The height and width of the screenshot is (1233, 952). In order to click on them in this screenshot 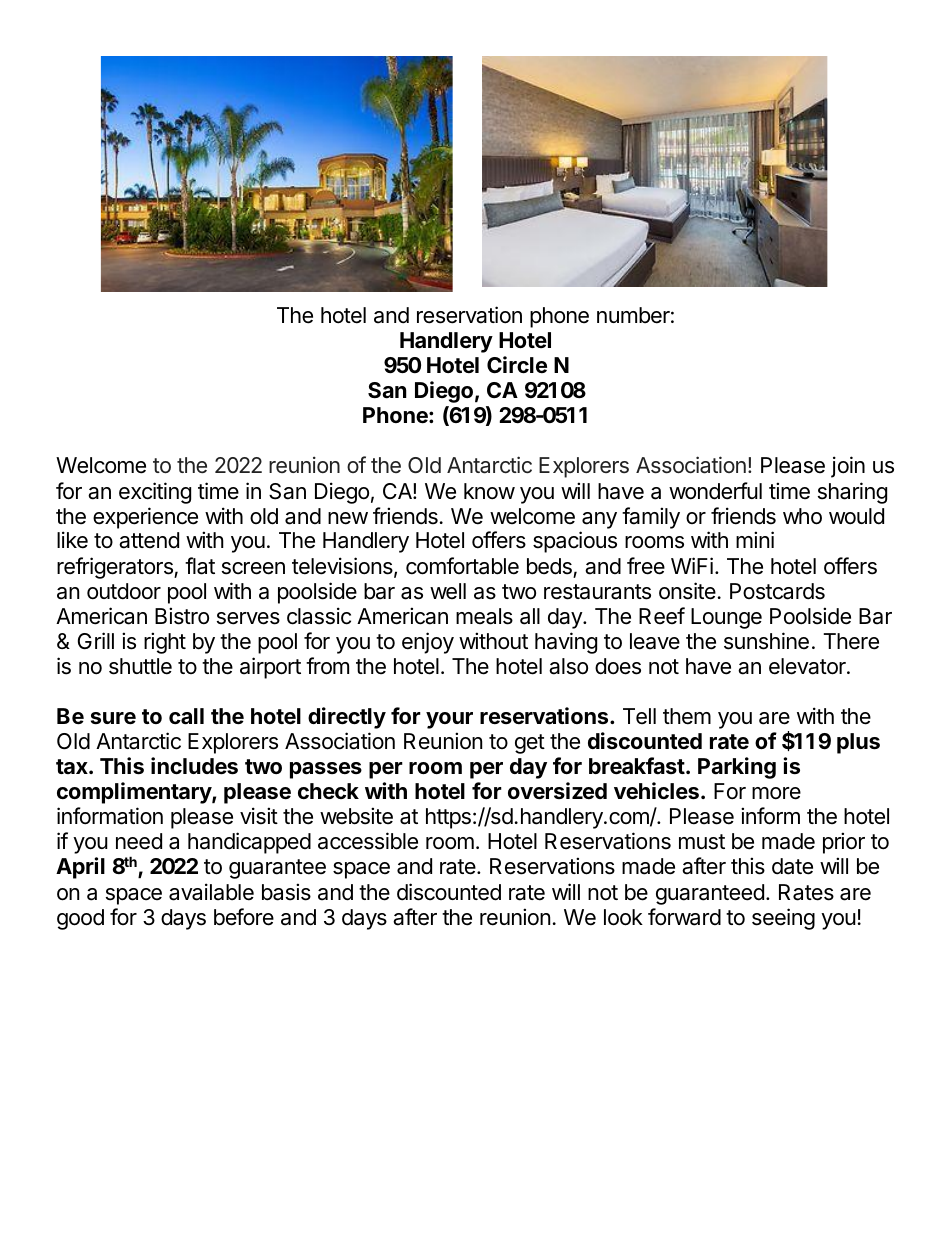, I will do `click(687, 716)`.
